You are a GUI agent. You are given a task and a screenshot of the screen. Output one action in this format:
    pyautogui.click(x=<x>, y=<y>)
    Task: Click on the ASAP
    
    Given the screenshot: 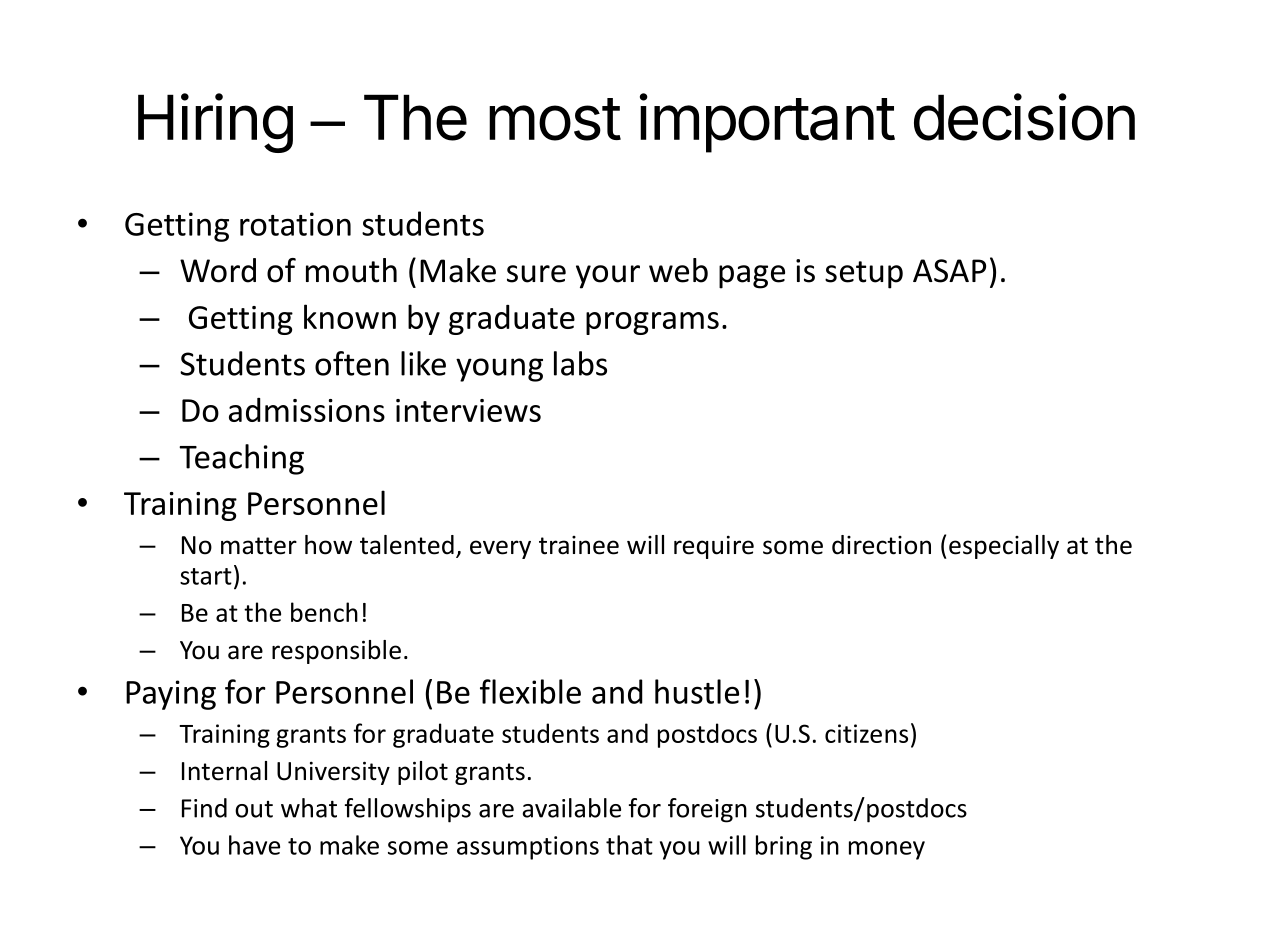 What is the action you would take?
    pyautogui.click(x=949, y=271)
